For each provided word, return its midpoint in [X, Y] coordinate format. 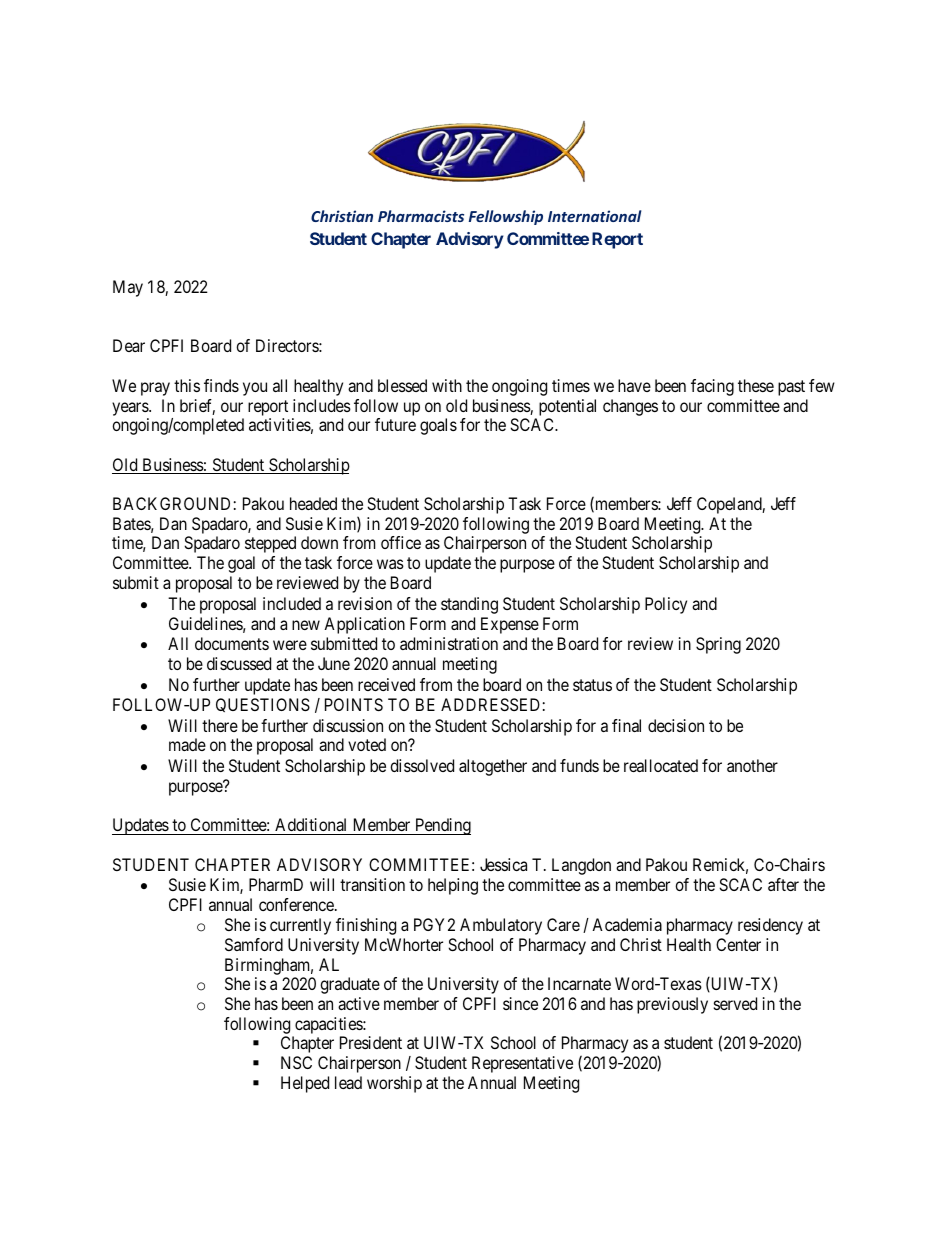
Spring [718, 645]
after [783, 884]
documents [232, 643]
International [594, 216]
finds [221, 385]
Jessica [503, 864]
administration [449, 643]
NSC [296, 1062]
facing [712, 387]
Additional [310, 824]
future [395, 424]
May [128, 288]
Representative [522, 1064]
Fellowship [506, 217]
